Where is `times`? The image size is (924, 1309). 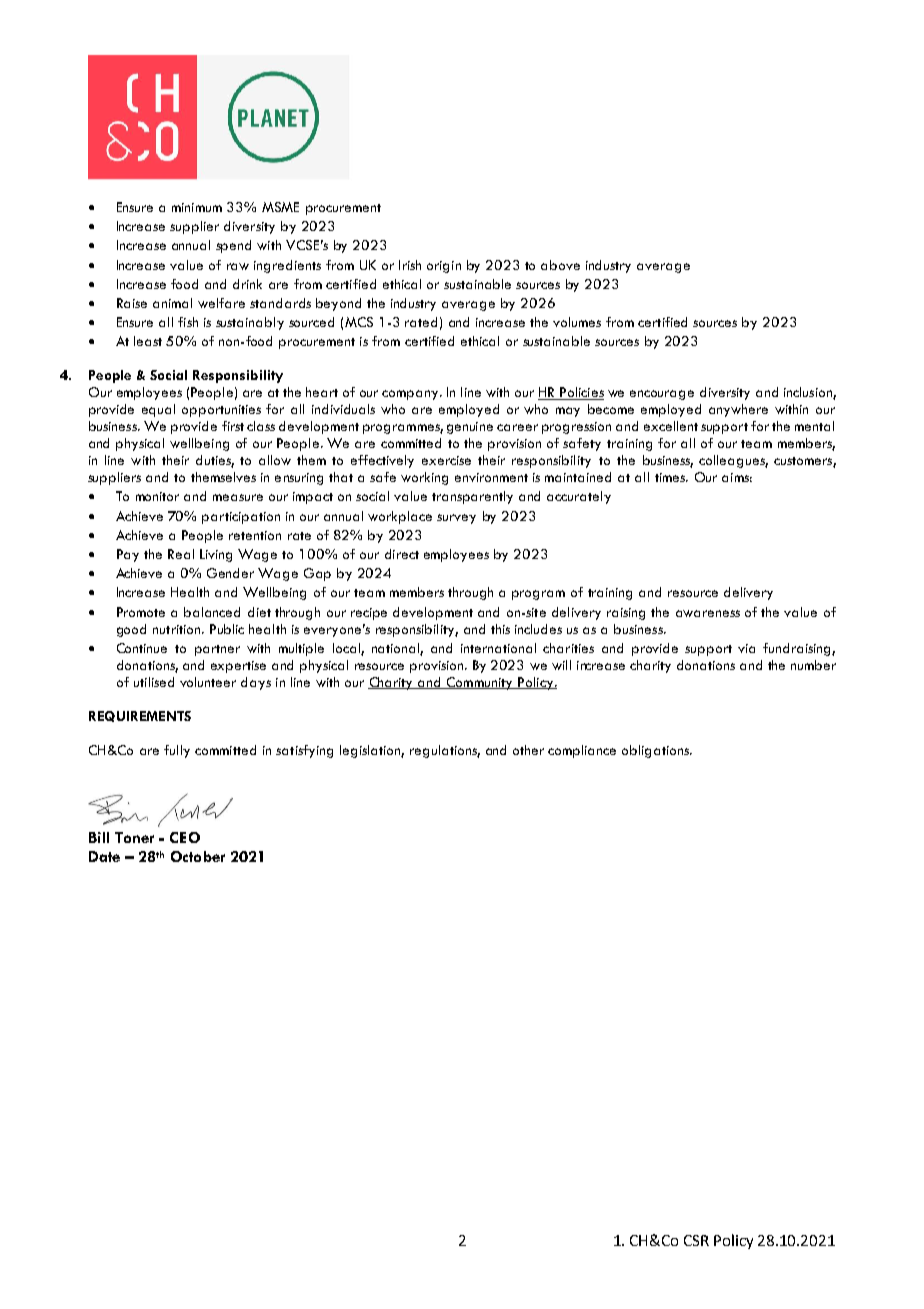
times is located at coordinates (671, 477).
